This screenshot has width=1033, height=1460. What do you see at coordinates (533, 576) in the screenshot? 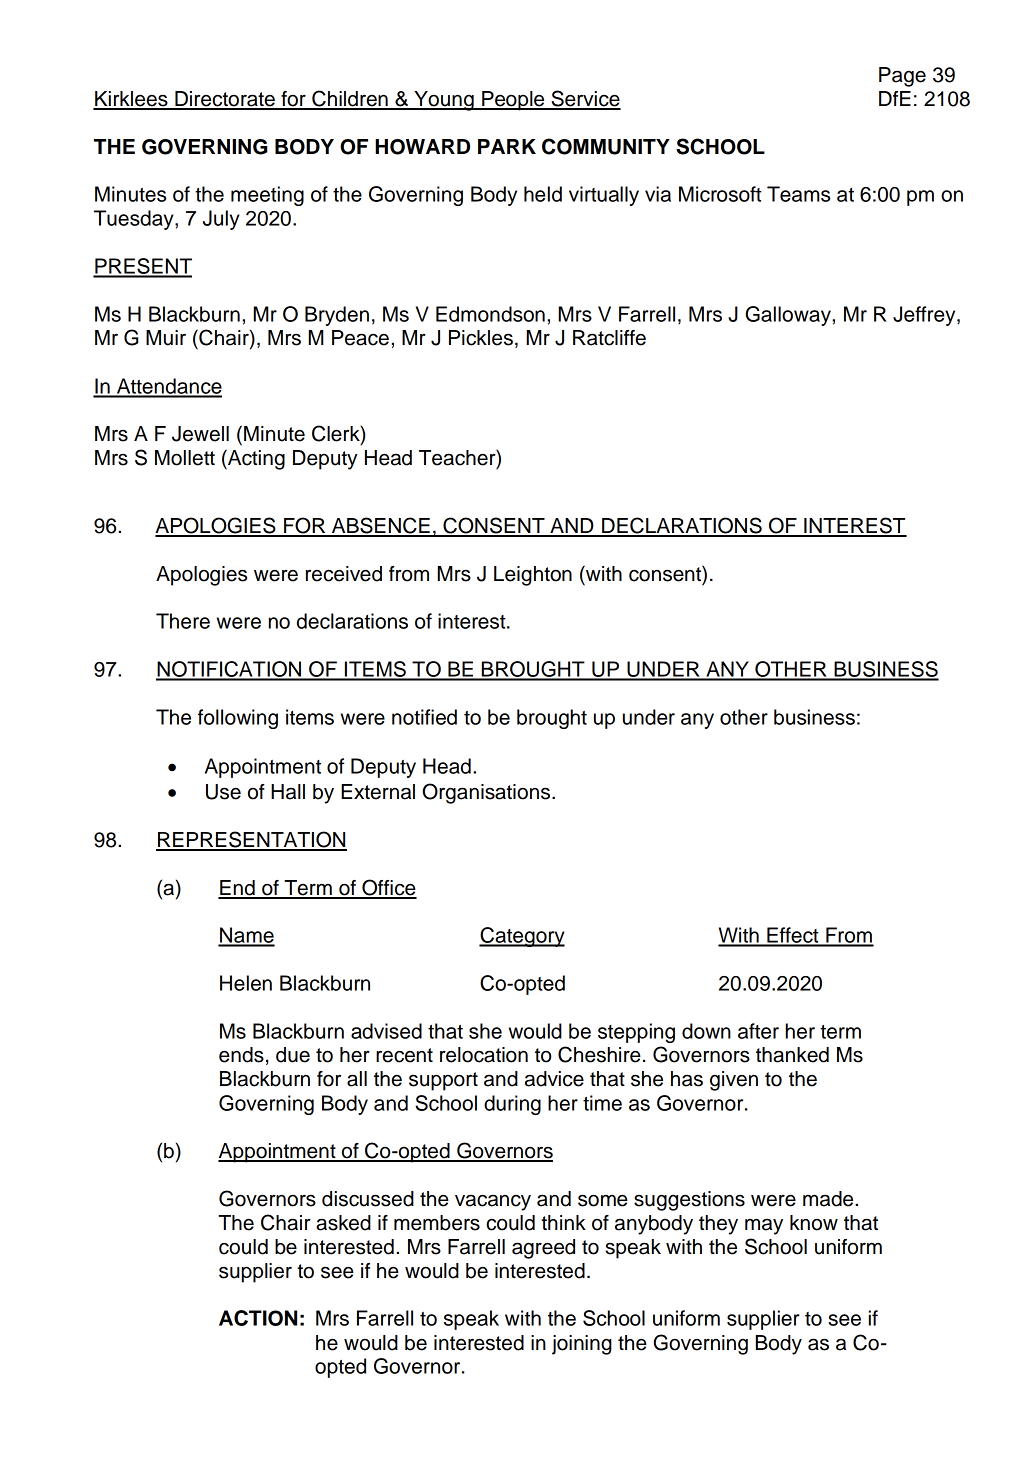
I see `Leighton` at bounding box center [533, 576].
